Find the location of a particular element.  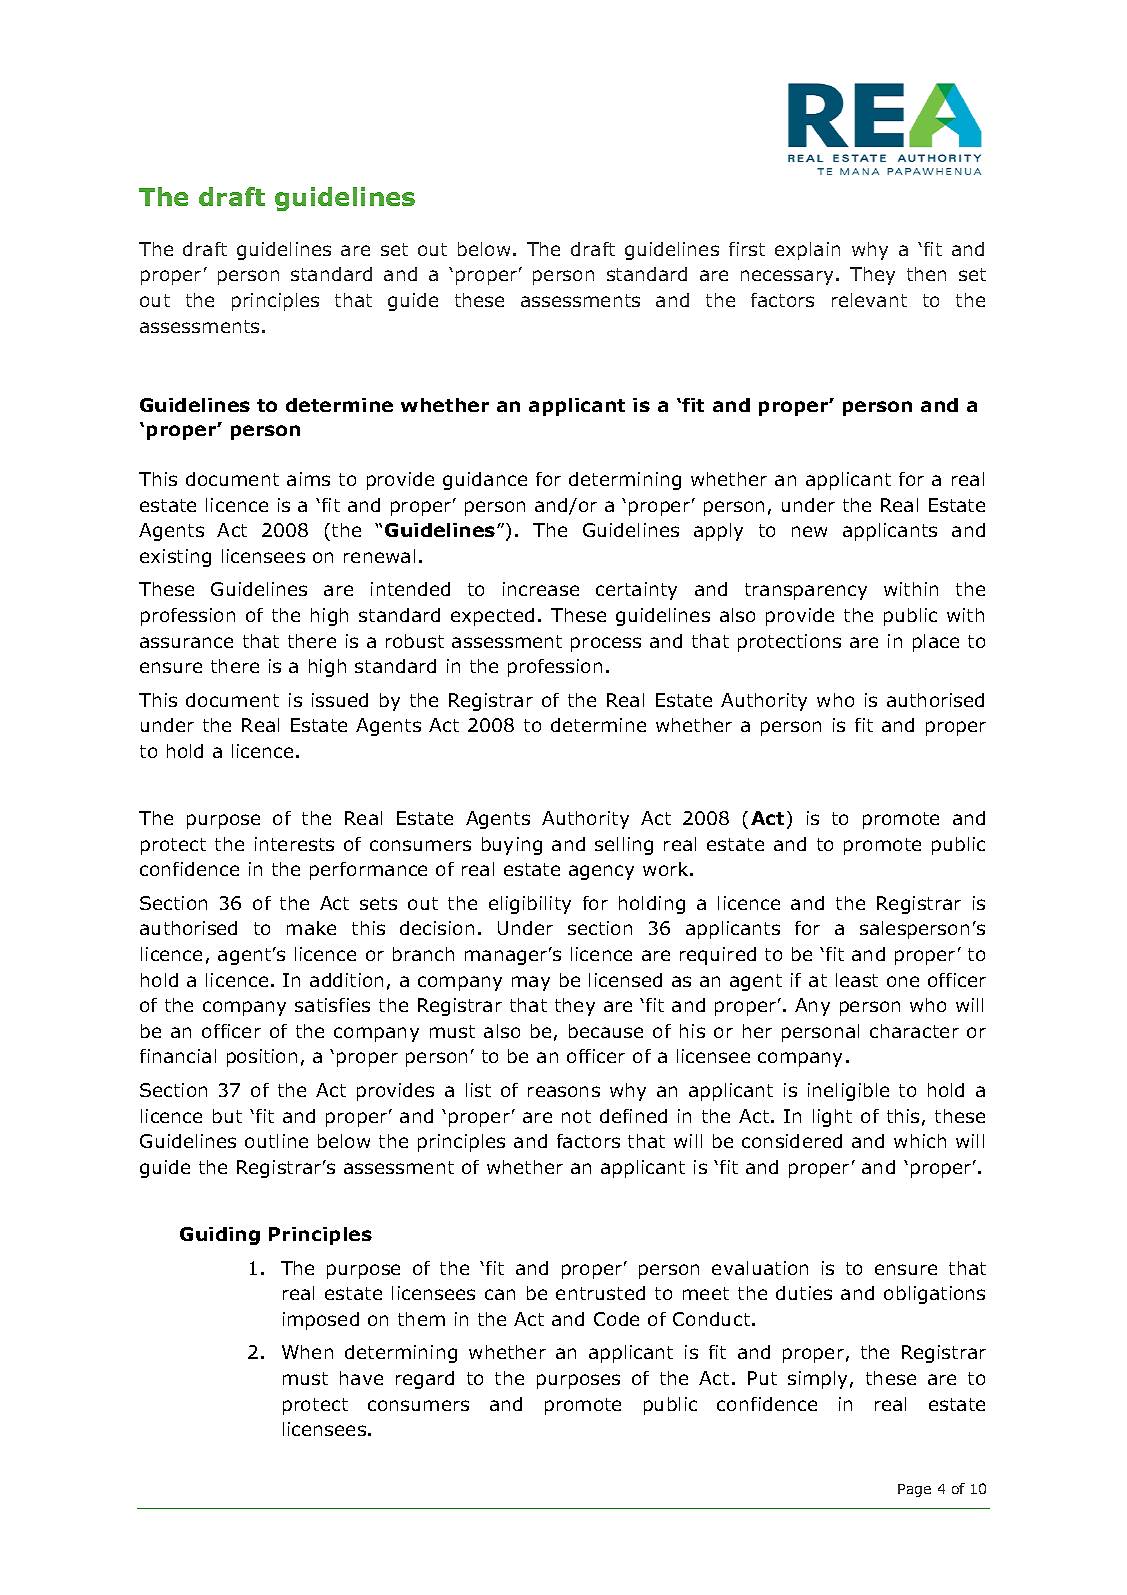

interests is located at coordinates (294, 844).
